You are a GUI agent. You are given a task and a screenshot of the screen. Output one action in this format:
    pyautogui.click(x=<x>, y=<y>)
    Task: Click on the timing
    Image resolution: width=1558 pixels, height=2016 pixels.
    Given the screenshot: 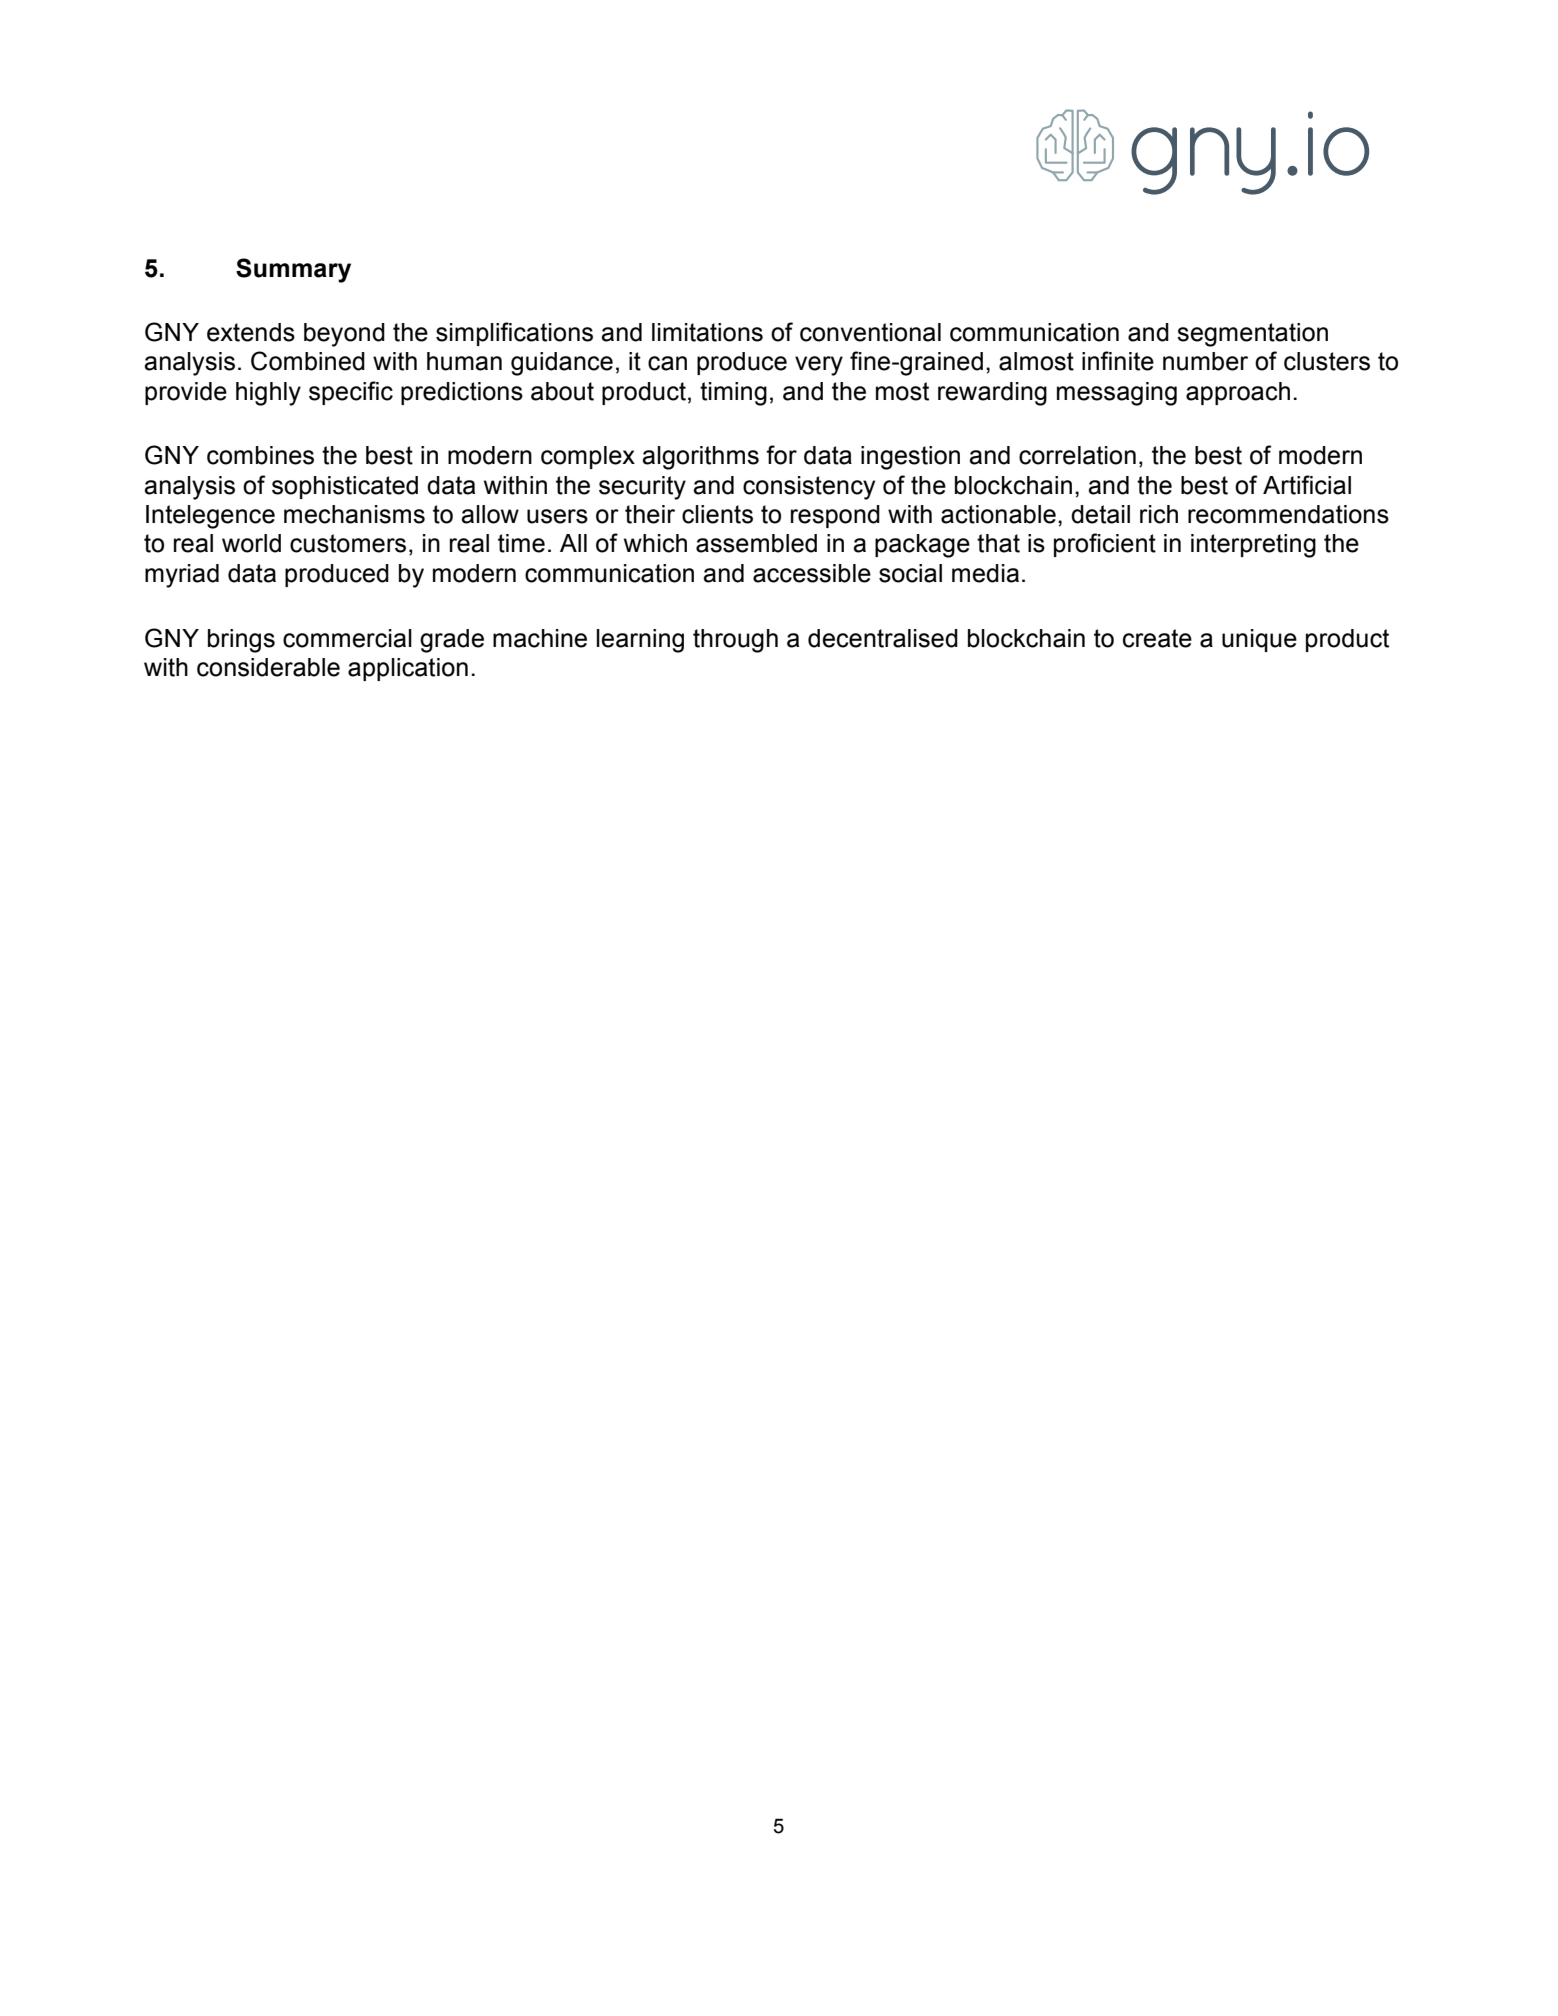 What is the action you would take?
    pyautogui.click(x=733, y=394)
